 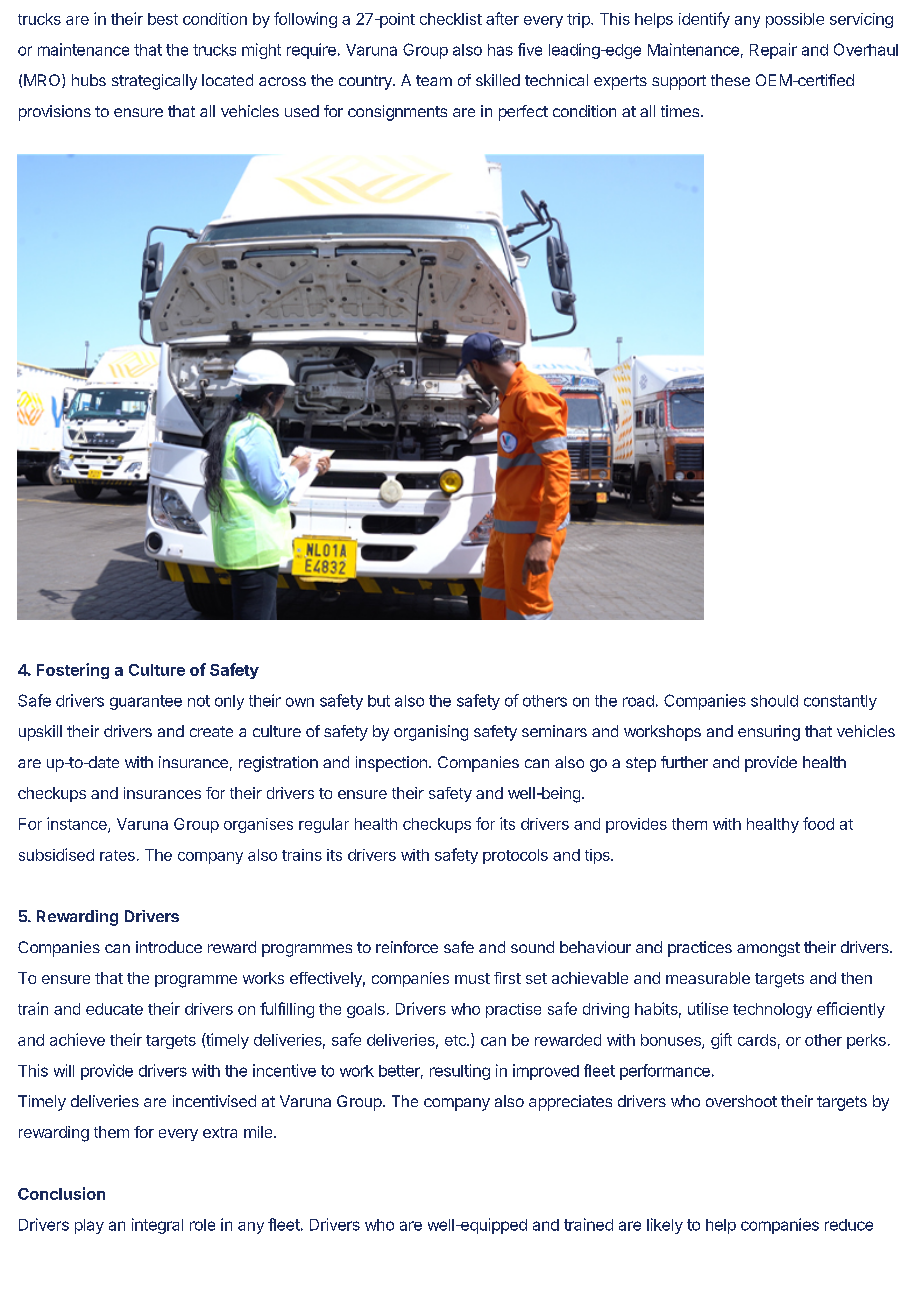 What do you see at coordinates (157, 1226) in the document?
I see `integral` at bounding box center [157, 1226].
